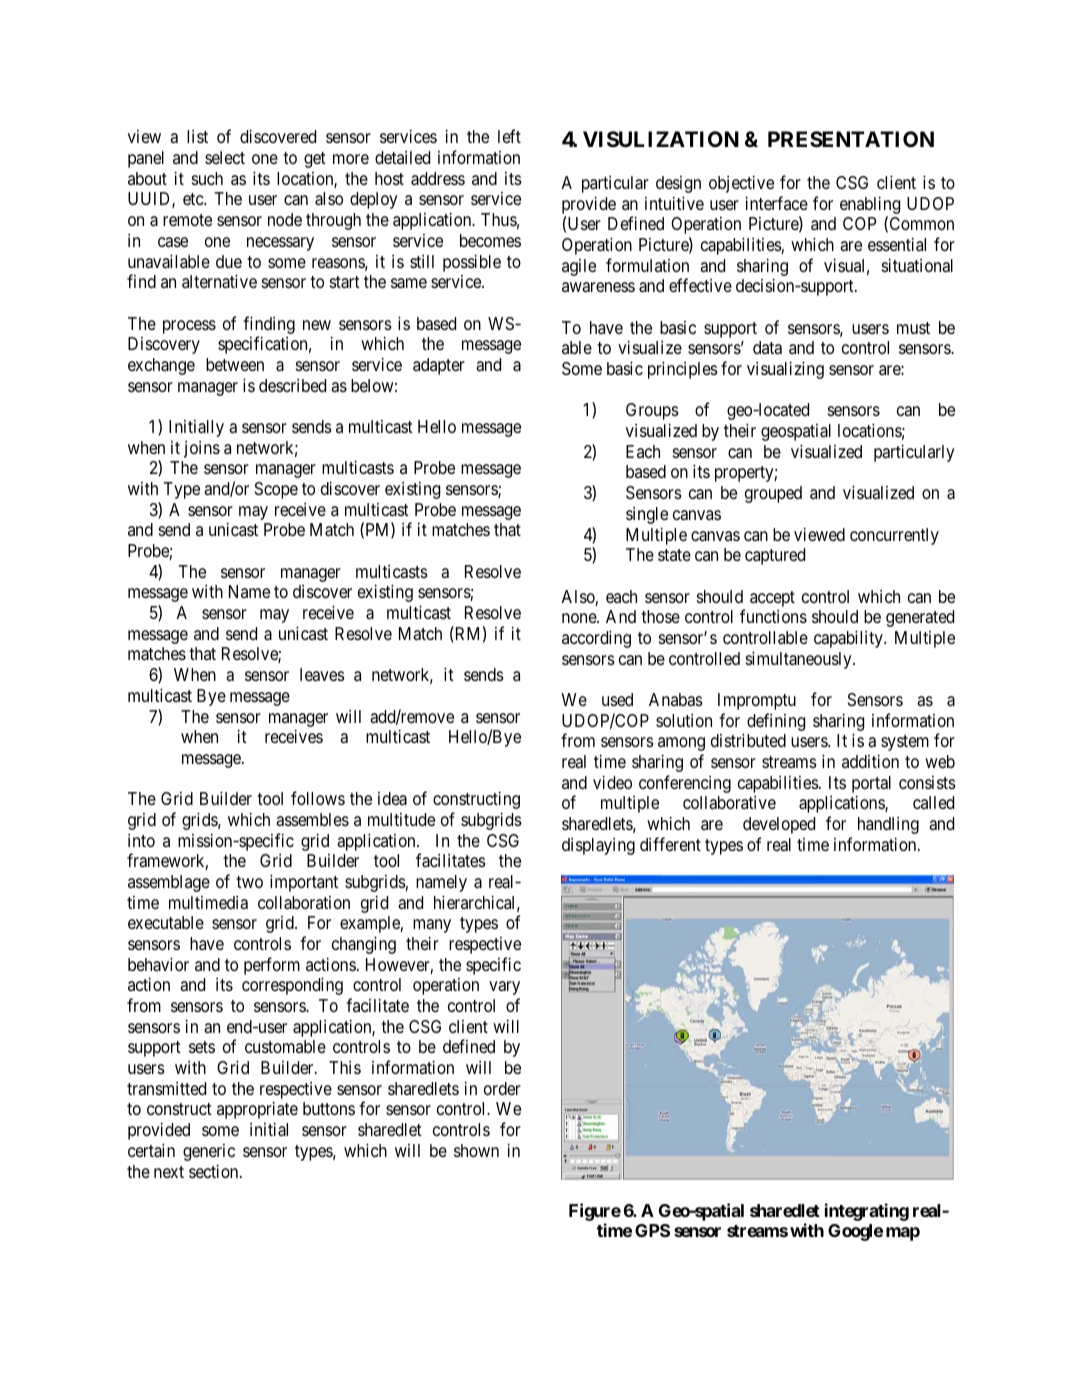 This document has height=1400, width=1082. I want to click on important, so click(304, 883).
